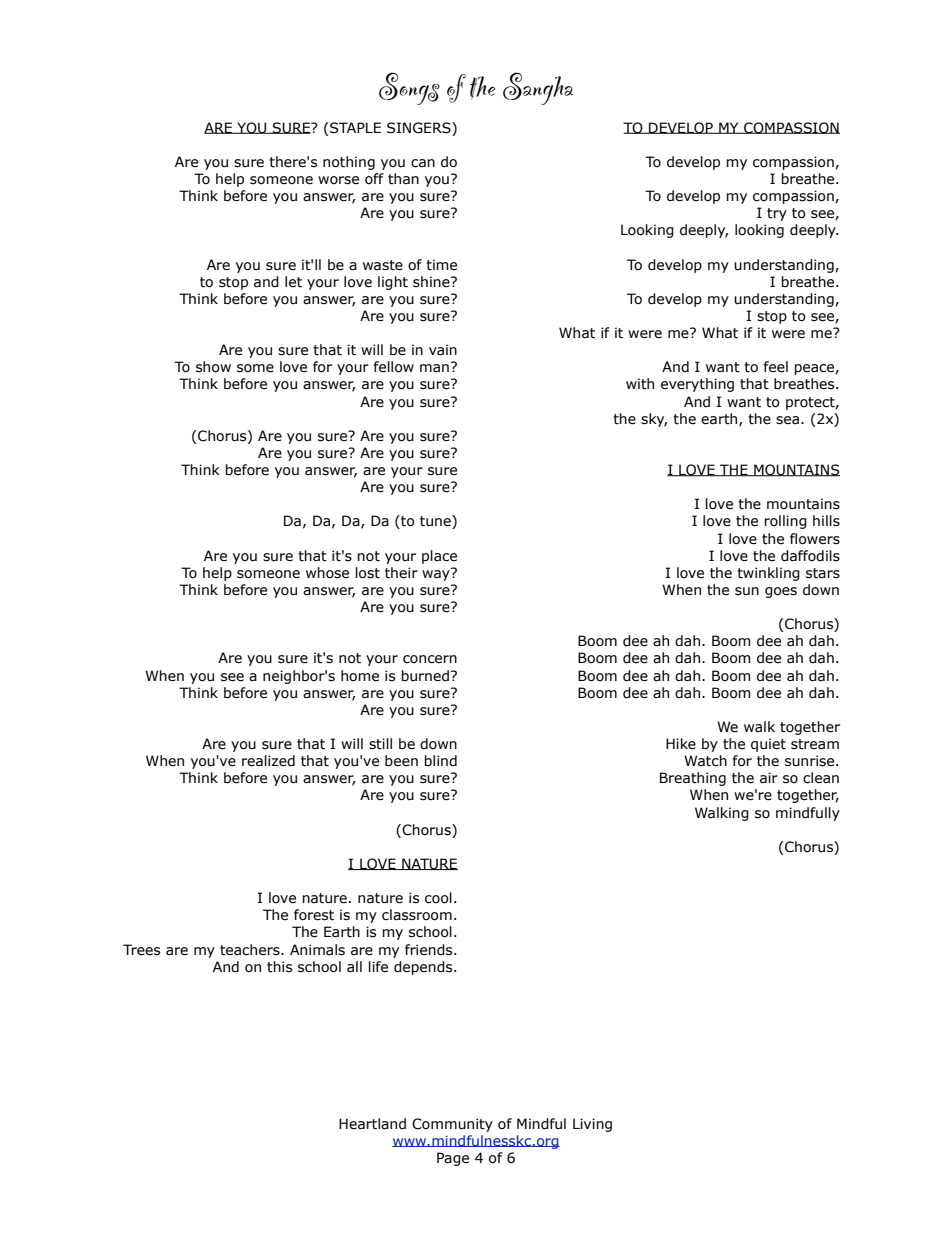 This screenshot has width=952, height=1233. I want to click on show, so click(213, 367).
